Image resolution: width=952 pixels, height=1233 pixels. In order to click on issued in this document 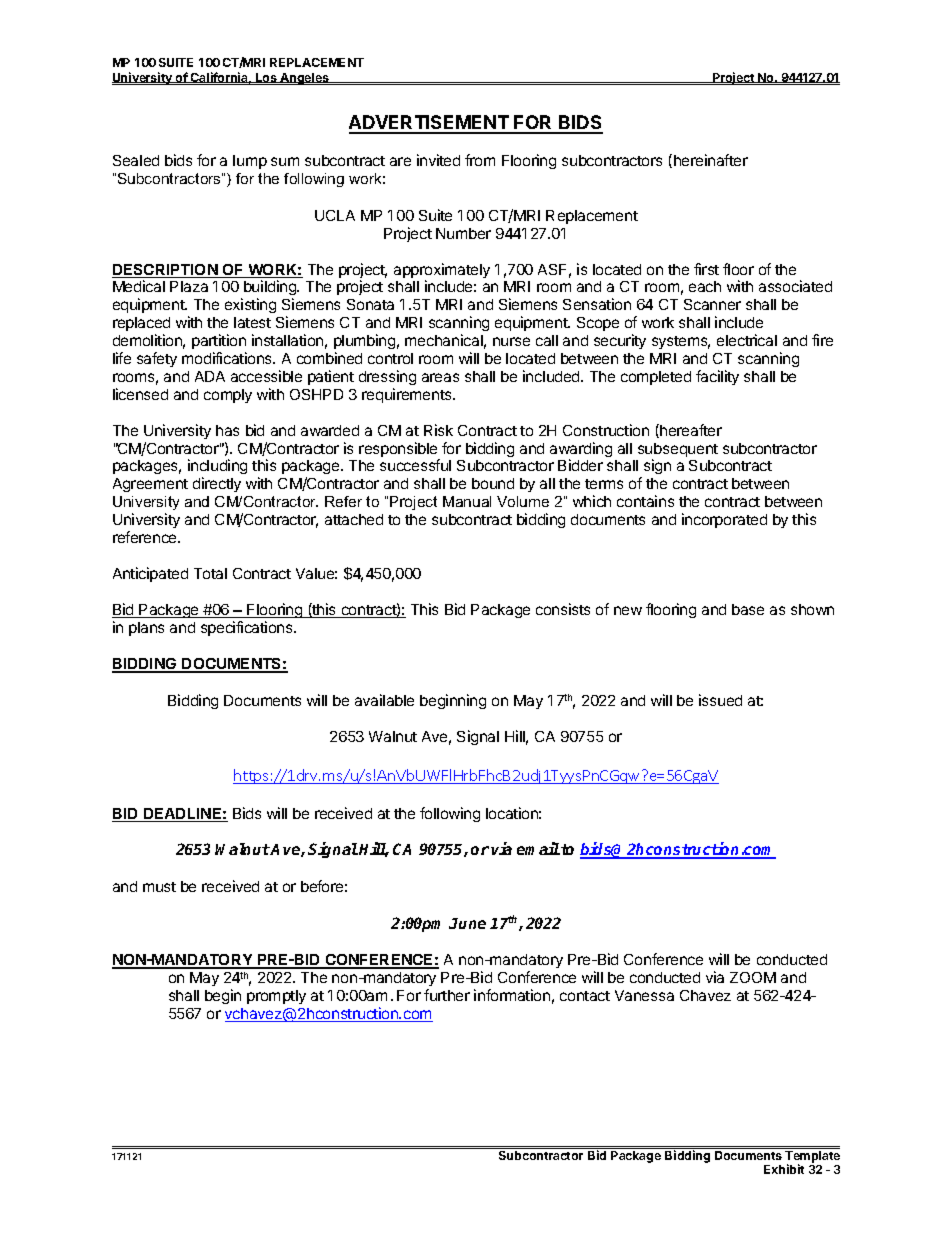, I will do `click(720, 700)`.
